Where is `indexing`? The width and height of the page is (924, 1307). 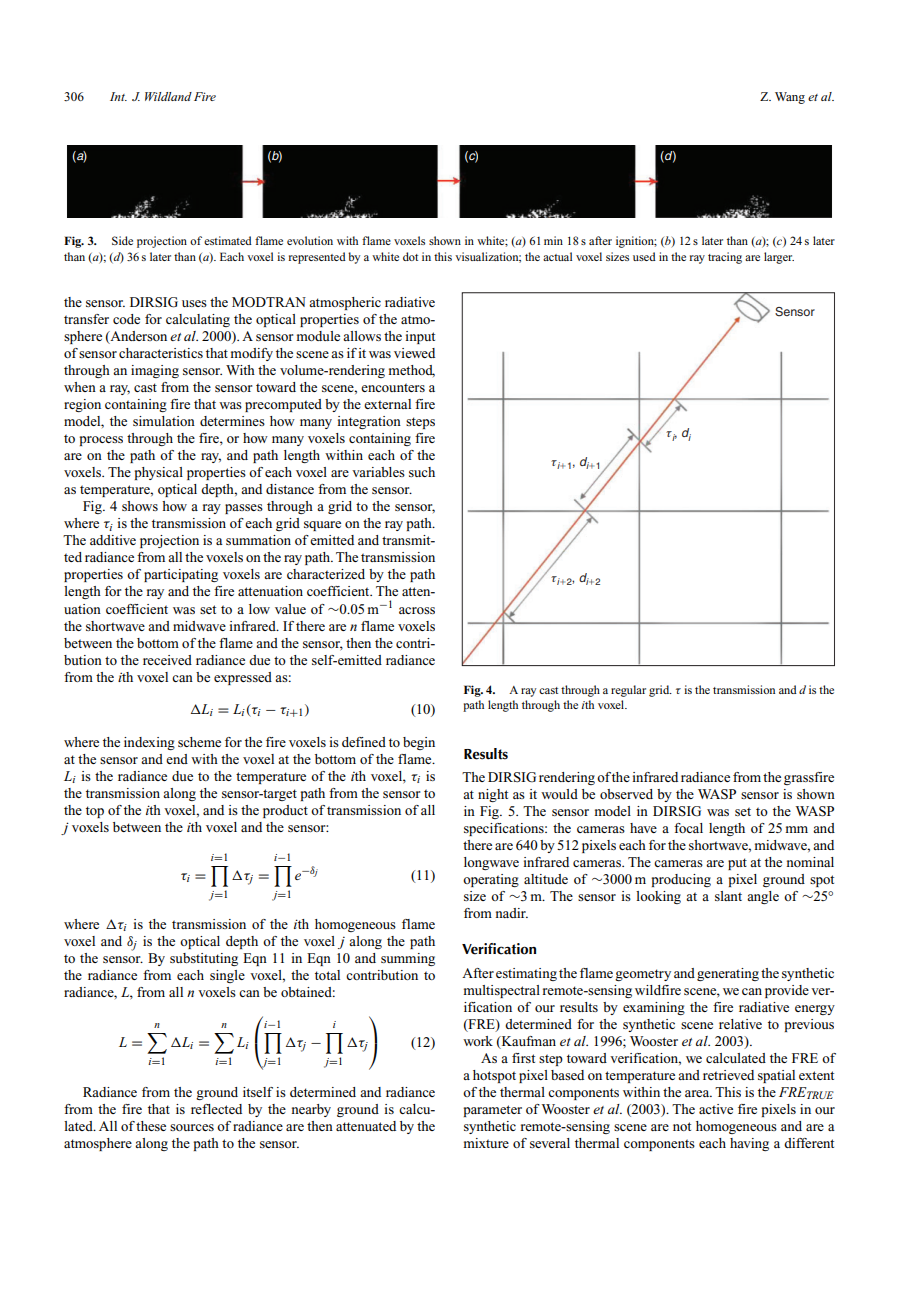
indexing is located at coordinates (149, 743).
